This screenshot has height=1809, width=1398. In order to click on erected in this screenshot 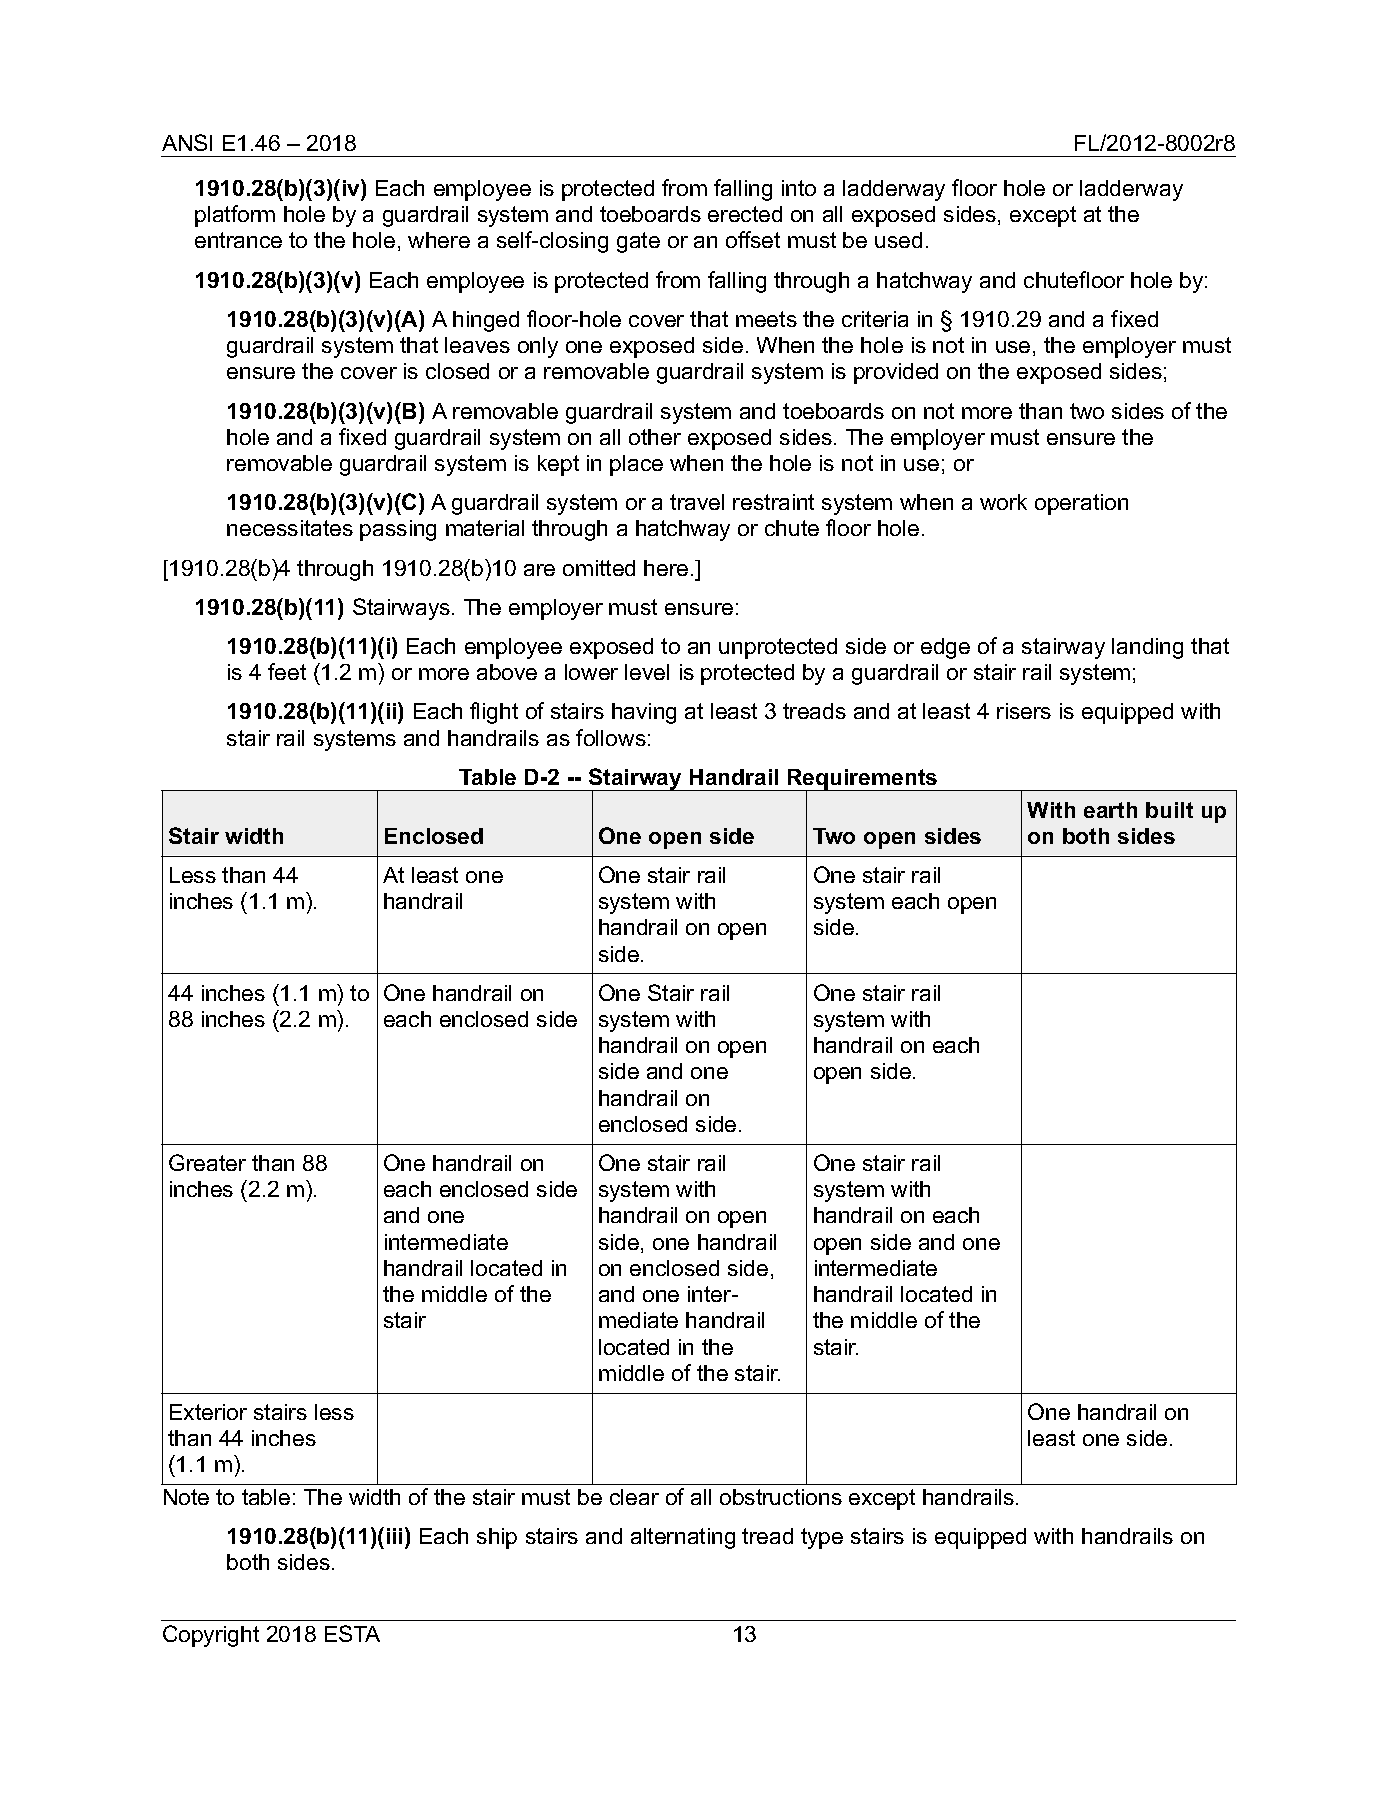, I will do `click(745, 214)`.
